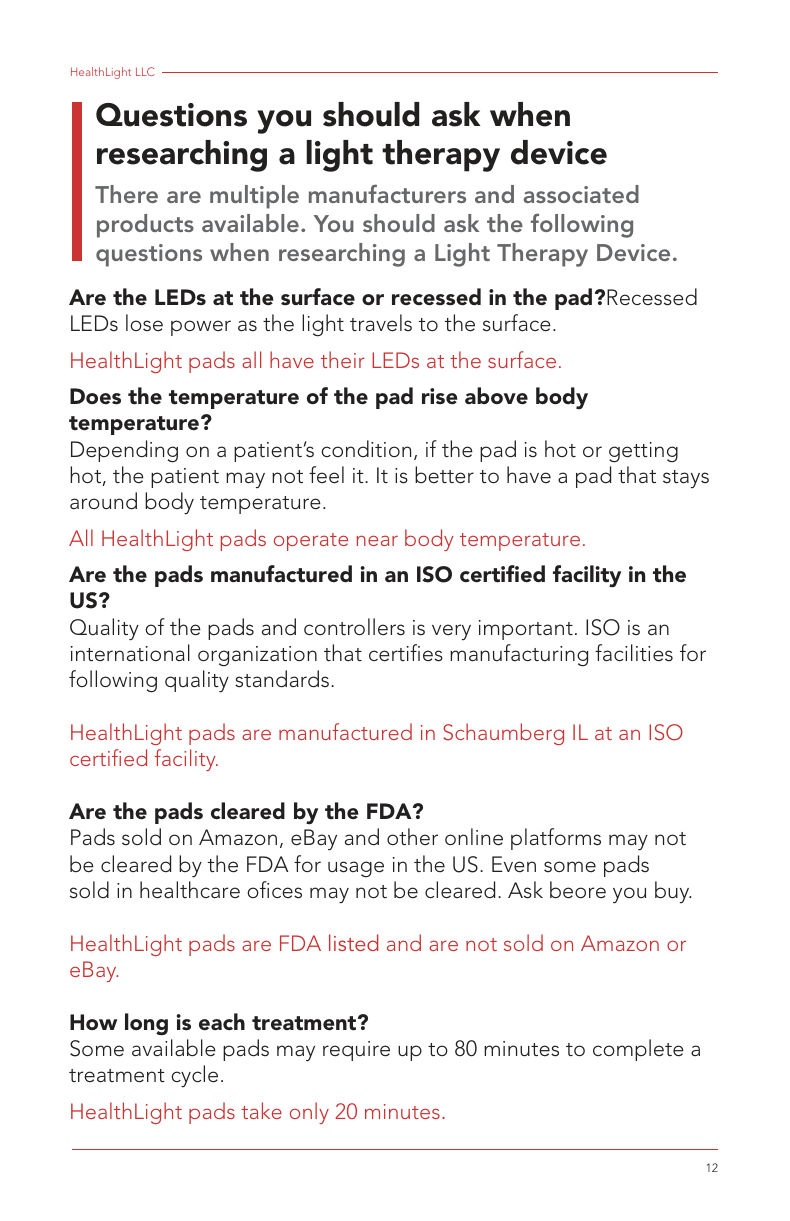 The height and width of the screenshot is (1221, 790). What do you see at coordinates (412, 837) in the screenshot?
I see `other` at bounding box center [412, 837].
